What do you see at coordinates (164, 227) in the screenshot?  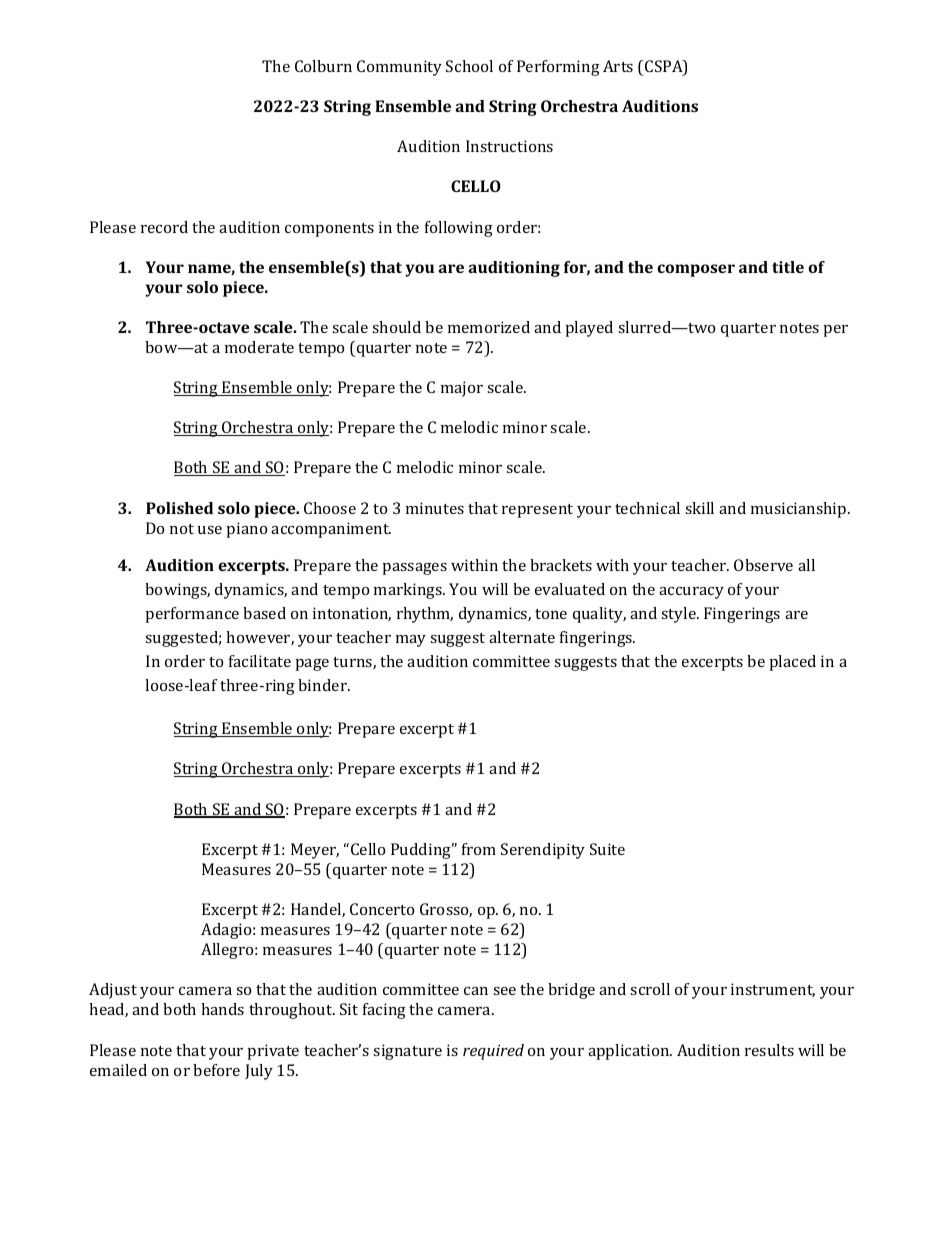 I see `record` at bounding box center [164, 227].
